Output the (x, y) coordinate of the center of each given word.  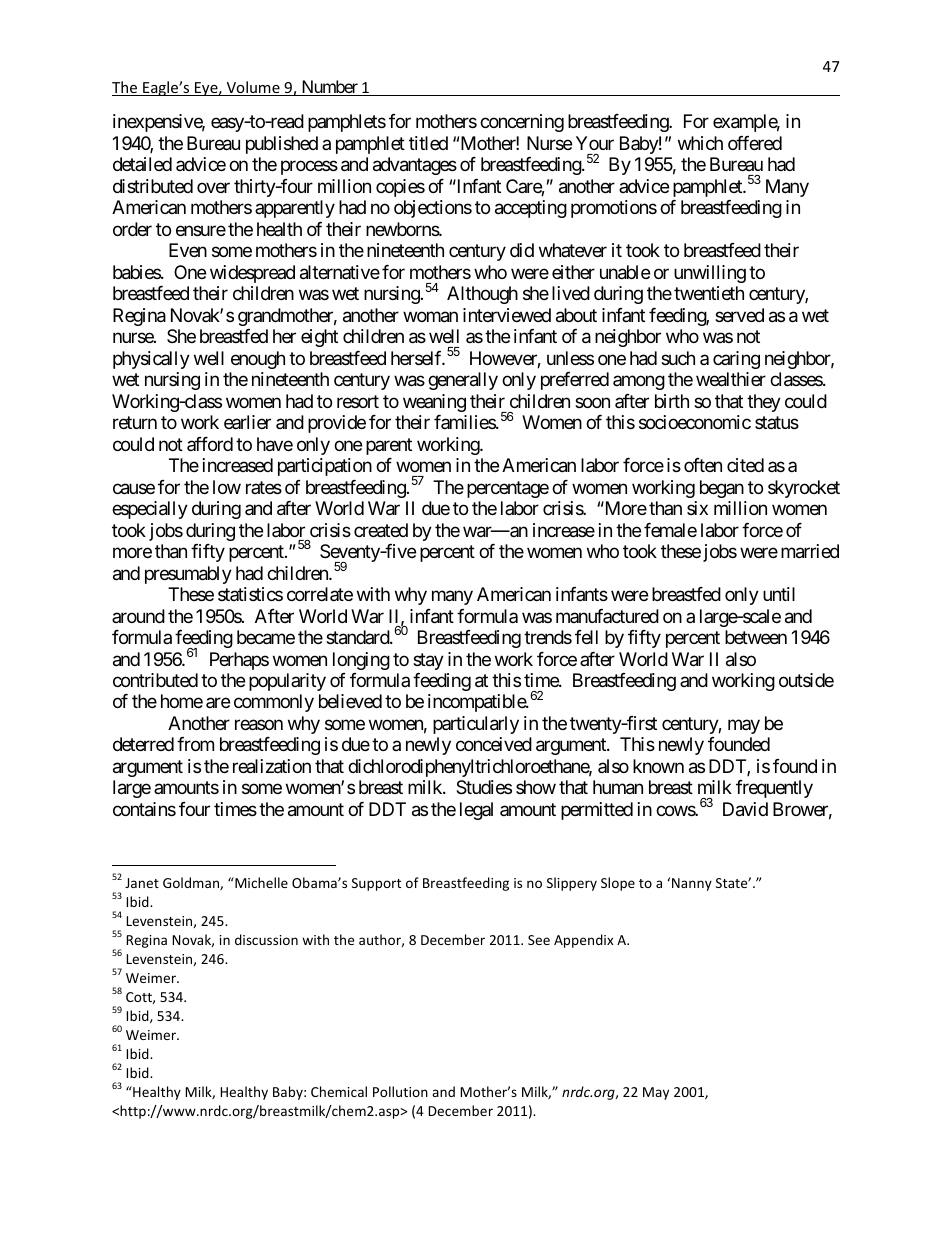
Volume (253, 88)
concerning (522, 123)
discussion (266, 939)
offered (755, 143)
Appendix (584, 941)
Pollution (400, 1091)
